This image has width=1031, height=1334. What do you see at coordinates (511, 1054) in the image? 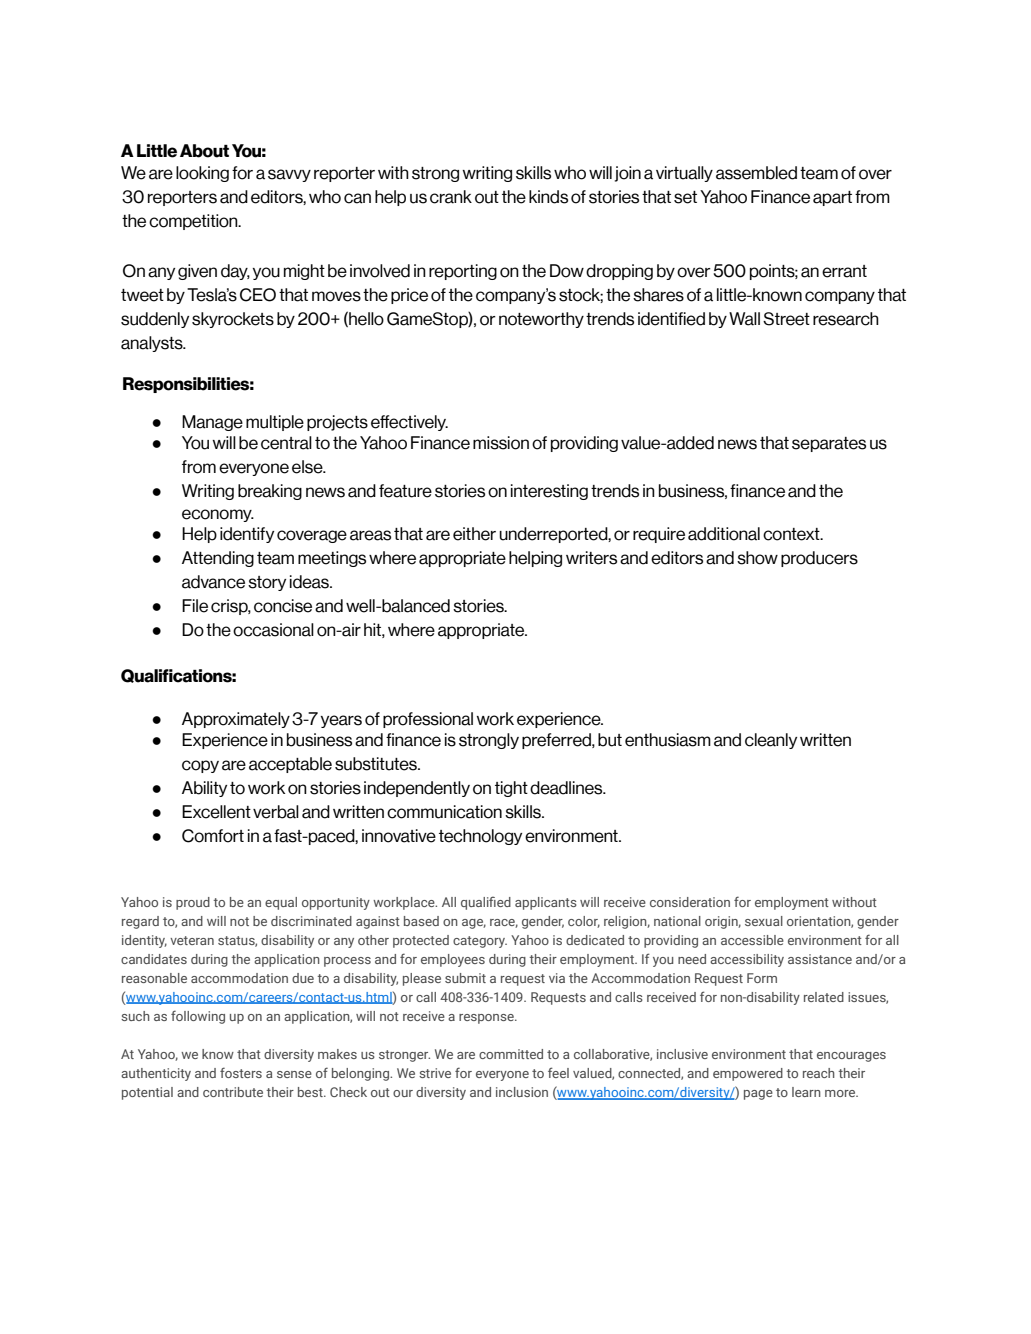
I see `committed` at bounding box center [511, 1054].
